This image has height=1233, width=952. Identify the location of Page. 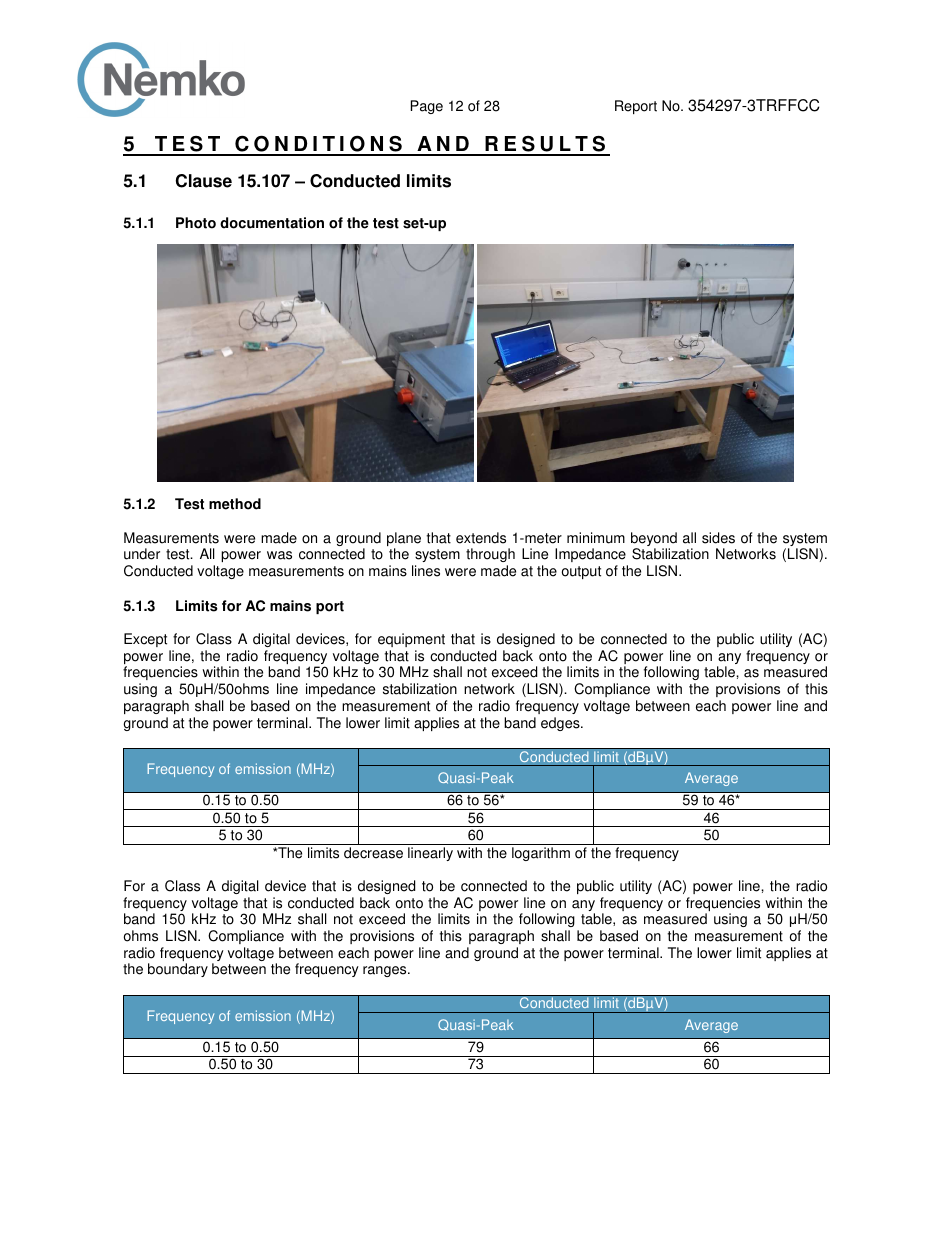
(427, 107).
